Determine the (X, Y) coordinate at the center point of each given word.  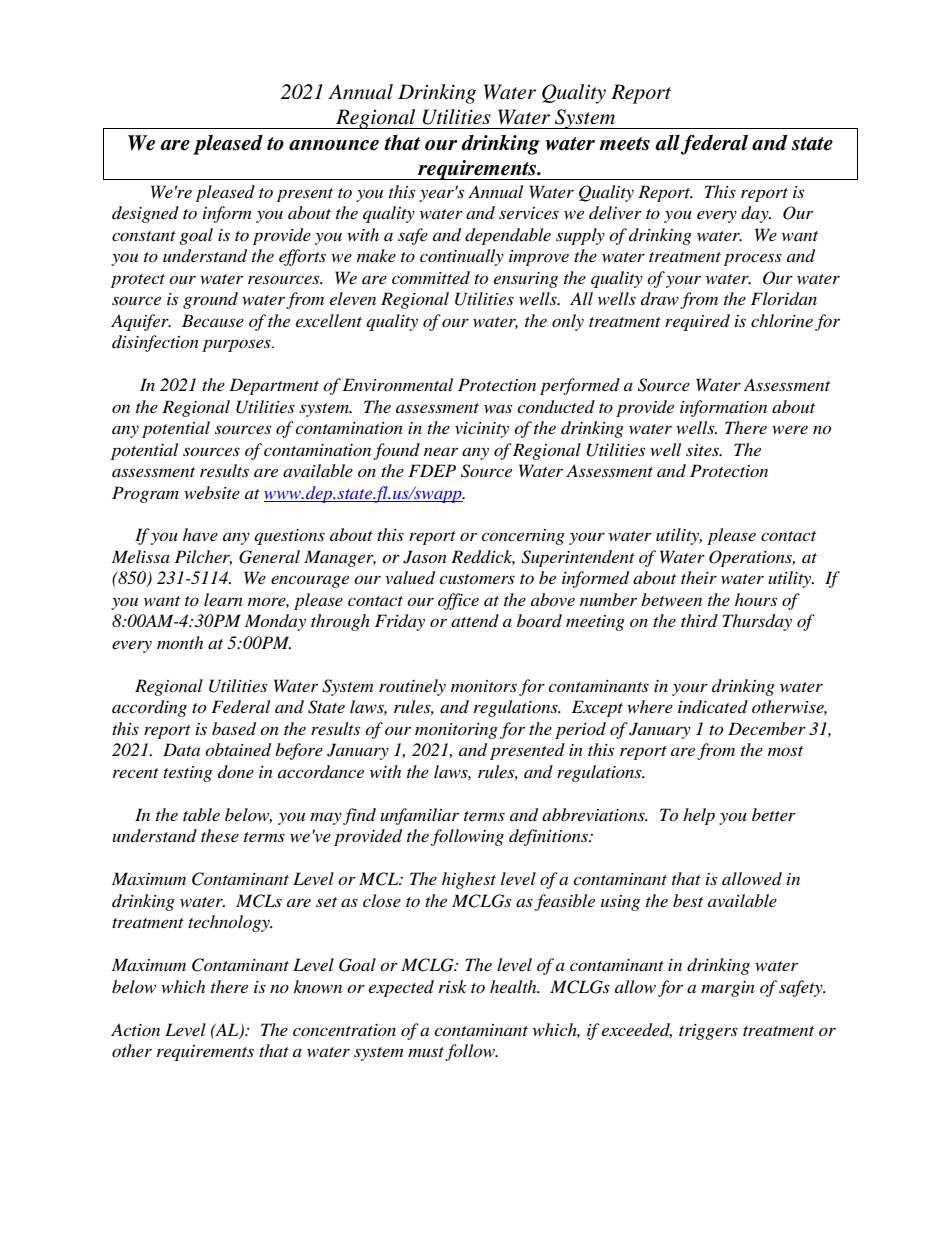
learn (223, 599)
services (529, 213)
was (498, 408)
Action (135, 1029)
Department (274, 386)
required (697, 322)
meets (624, 144)
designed (145, 214)
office (458, 601)
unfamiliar (419, 816)
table (201, 814)
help (699, 816)
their (699, 577)
